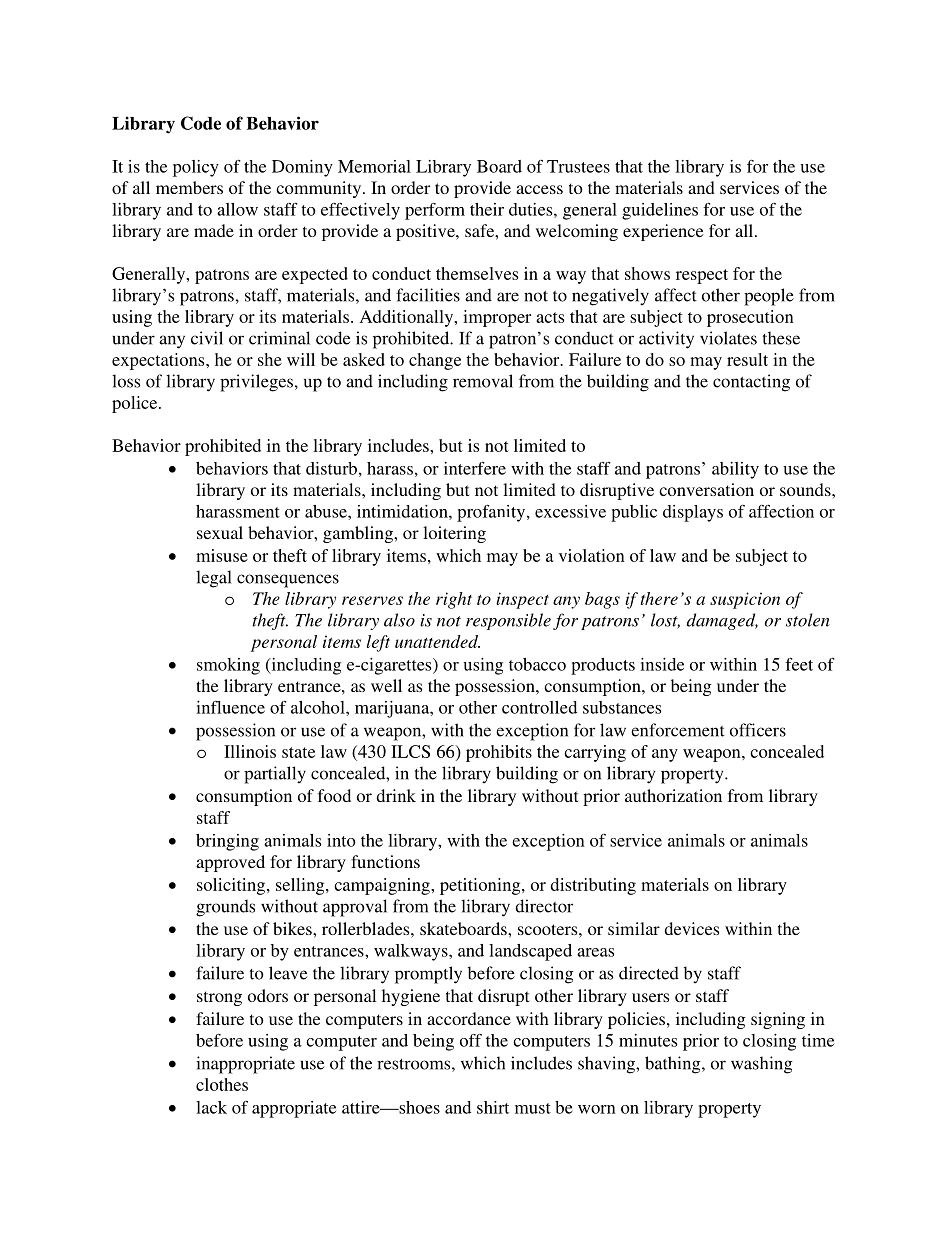 This document has width=952, height=1233. What do you see at coordinates (136, 404) in the document?
I see `police` at bounding box center [136, 404].
